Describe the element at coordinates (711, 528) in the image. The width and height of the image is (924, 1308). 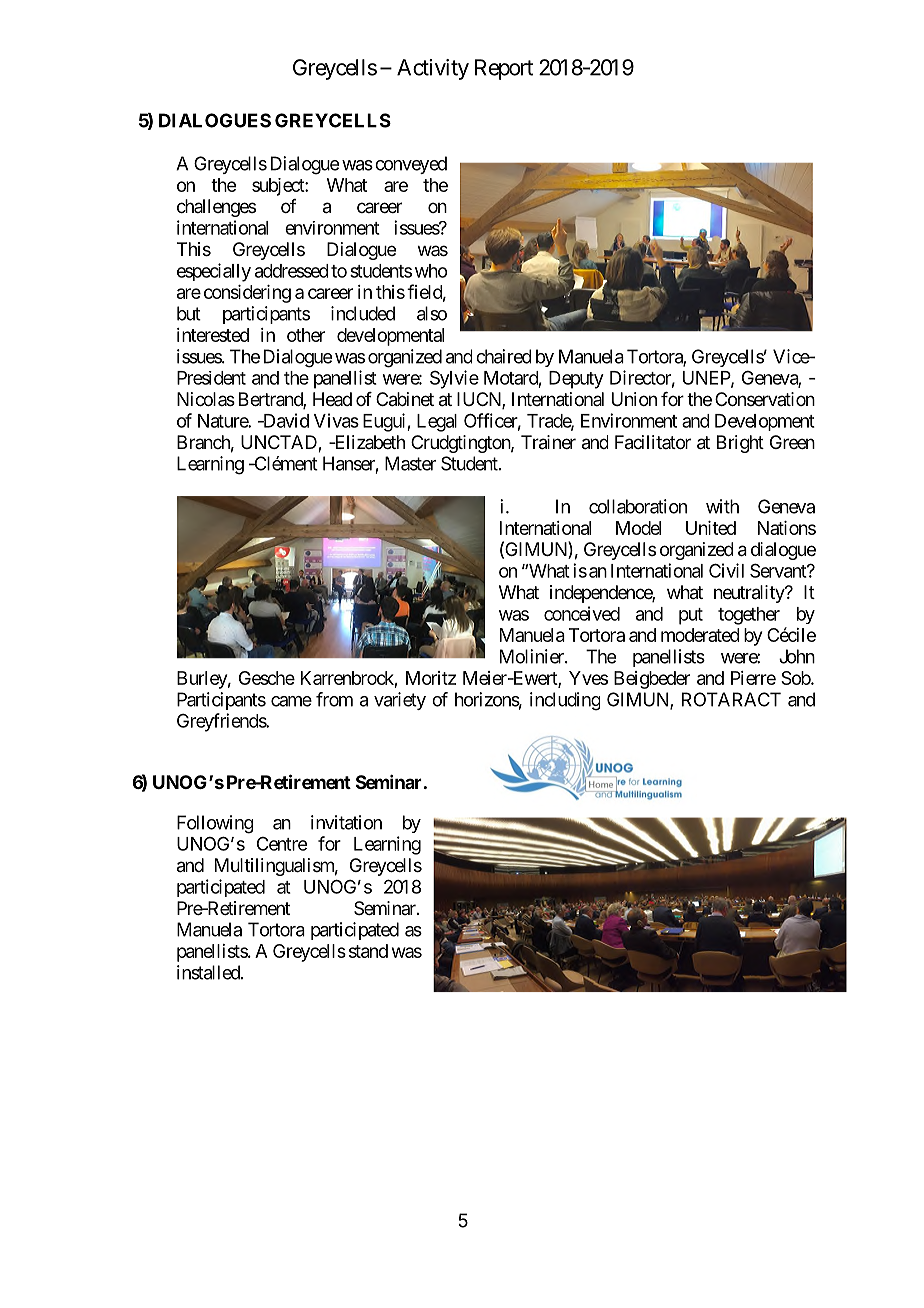
I see `United` at that location.
